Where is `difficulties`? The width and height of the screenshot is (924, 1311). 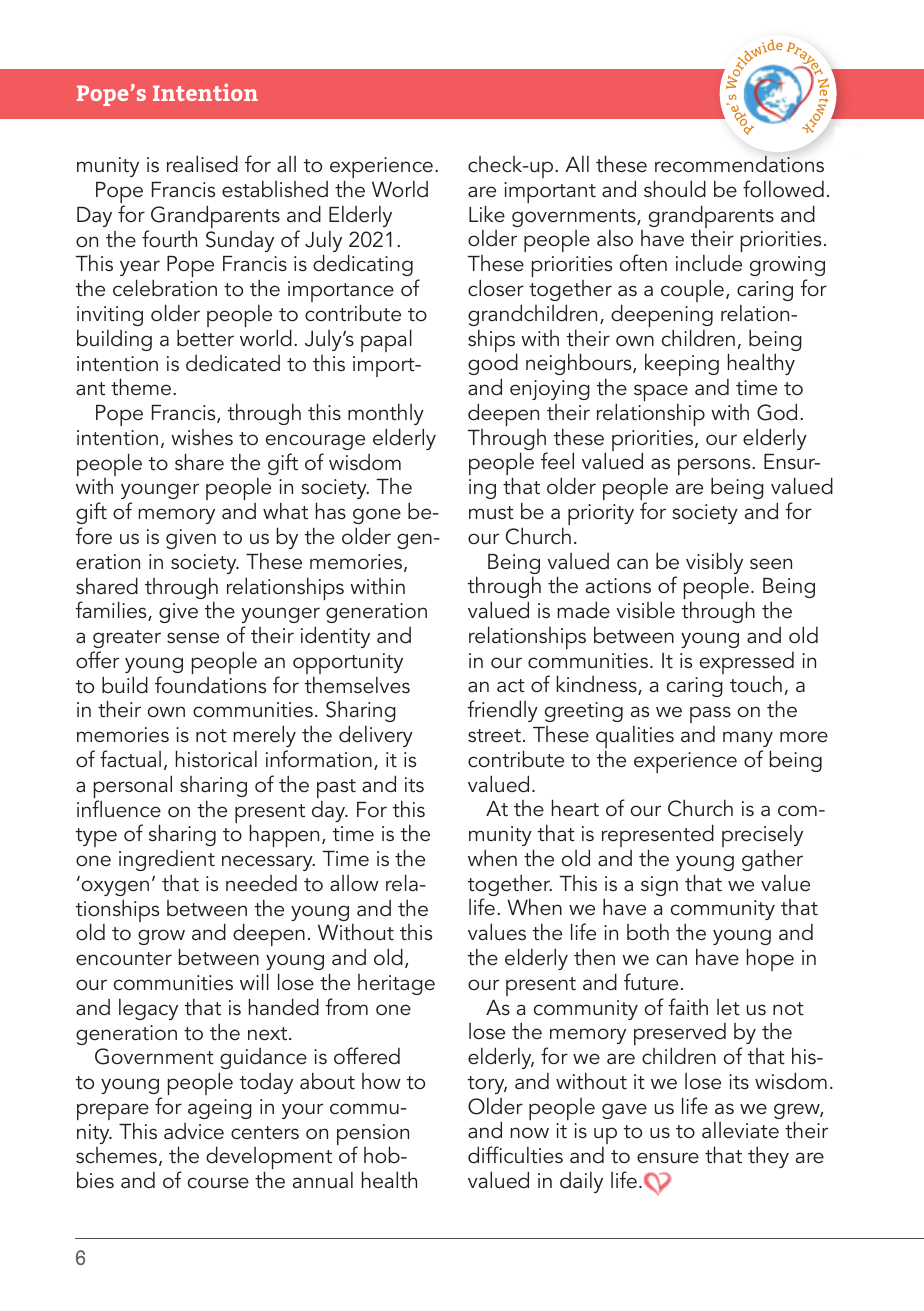
difficulties is located at coordinates (515, 1155).
